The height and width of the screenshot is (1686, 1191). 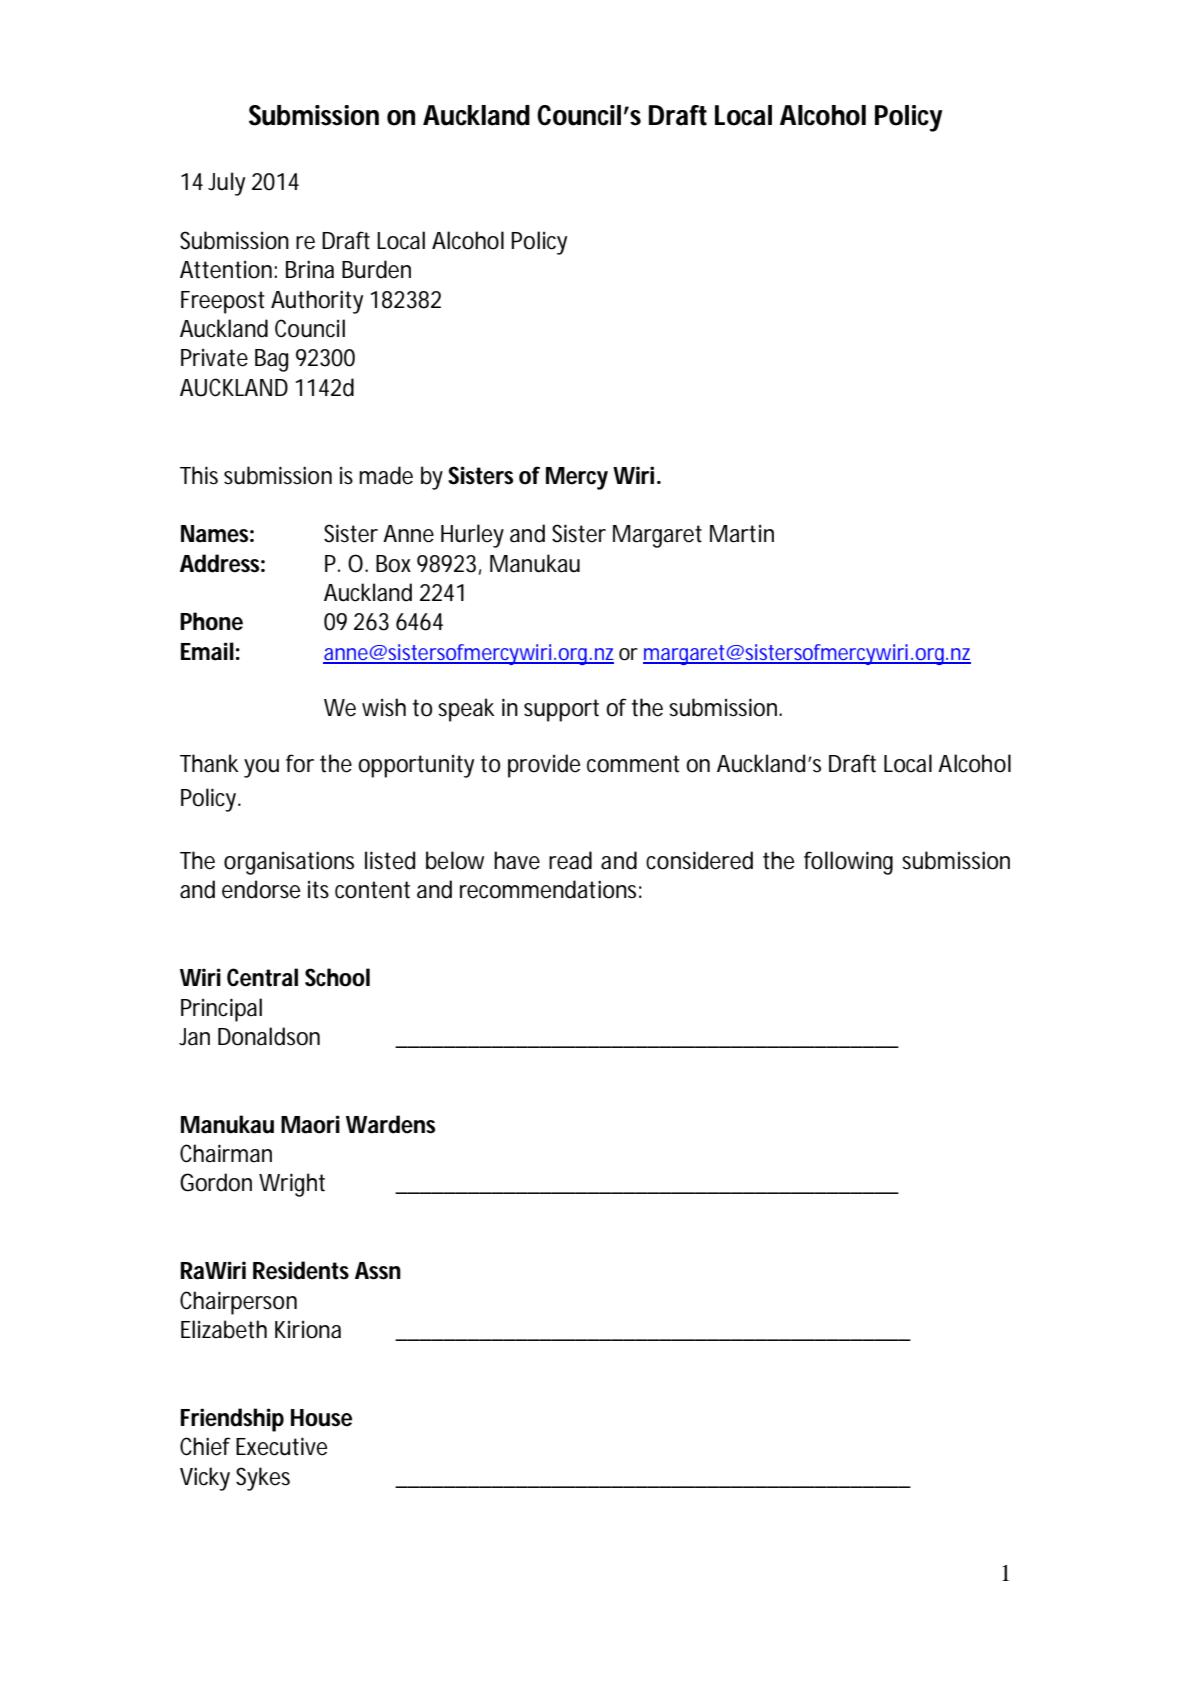 What do you see at coordinates (551, 889) in the screenshot?
I see `recommendations` at bounding box center [551, 889].
